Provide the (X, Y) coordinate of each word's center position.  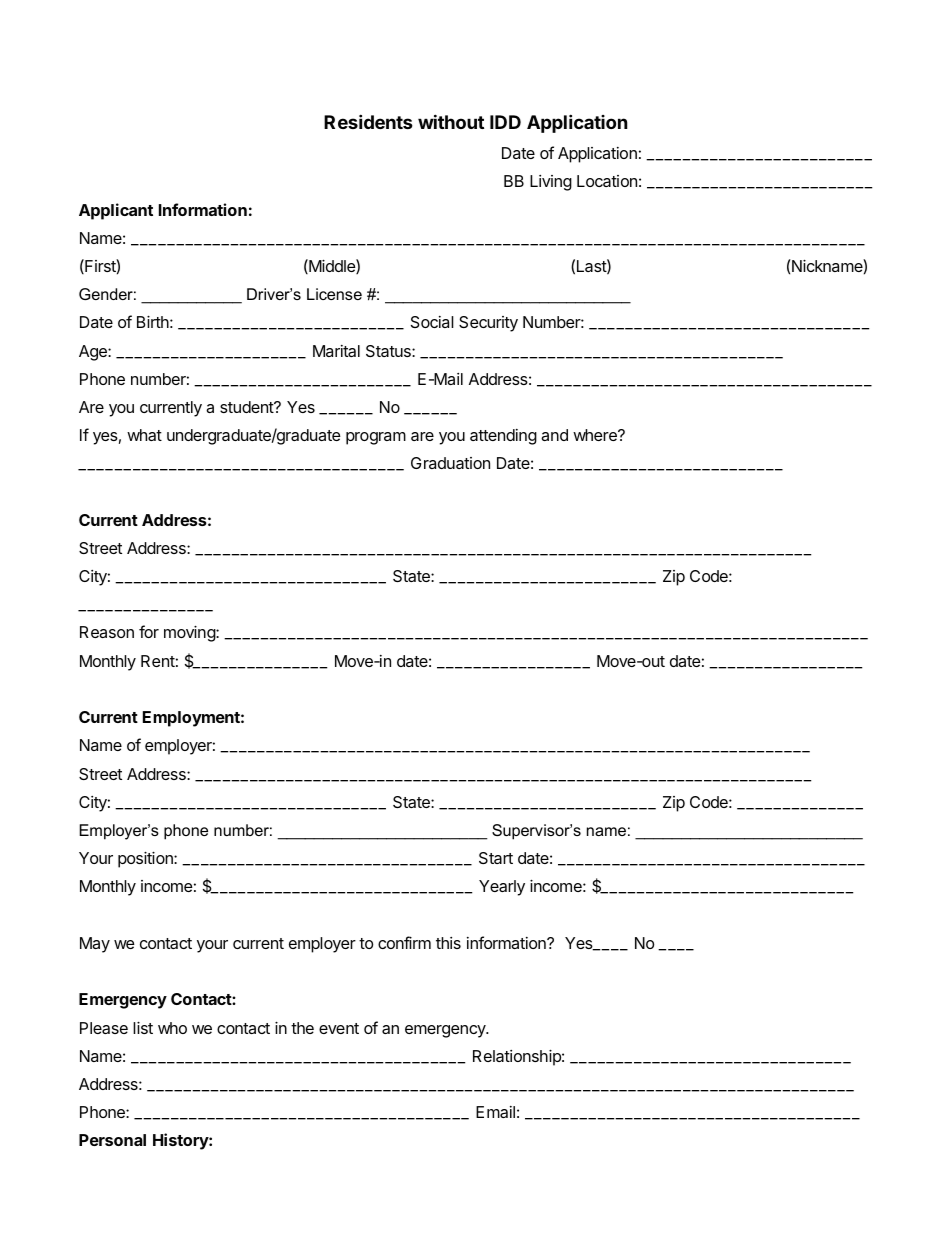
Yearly (502, 888)
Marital (336, 351)
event (339, 1028)
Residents (368, 121)
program (376, 438)
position (146, 859)
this (448, 943)
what (144, 435)
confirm (404, 942)
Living (551, 183)
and (554, 435)
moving (190, 633)
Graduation (450, 463)
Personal (112, 1140)
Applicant (116, 211)
